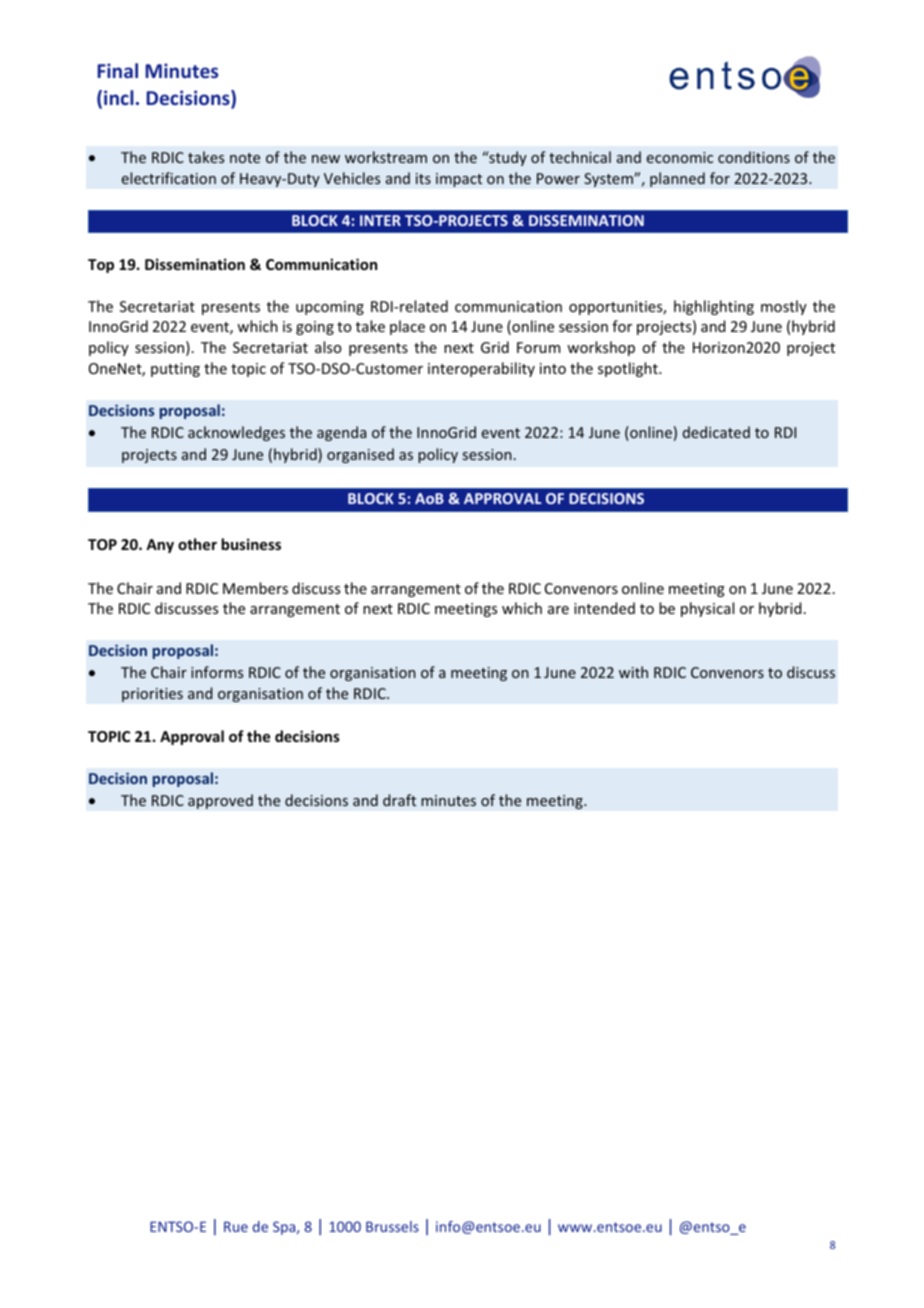  I want to click on impact, so click(459, 180).
